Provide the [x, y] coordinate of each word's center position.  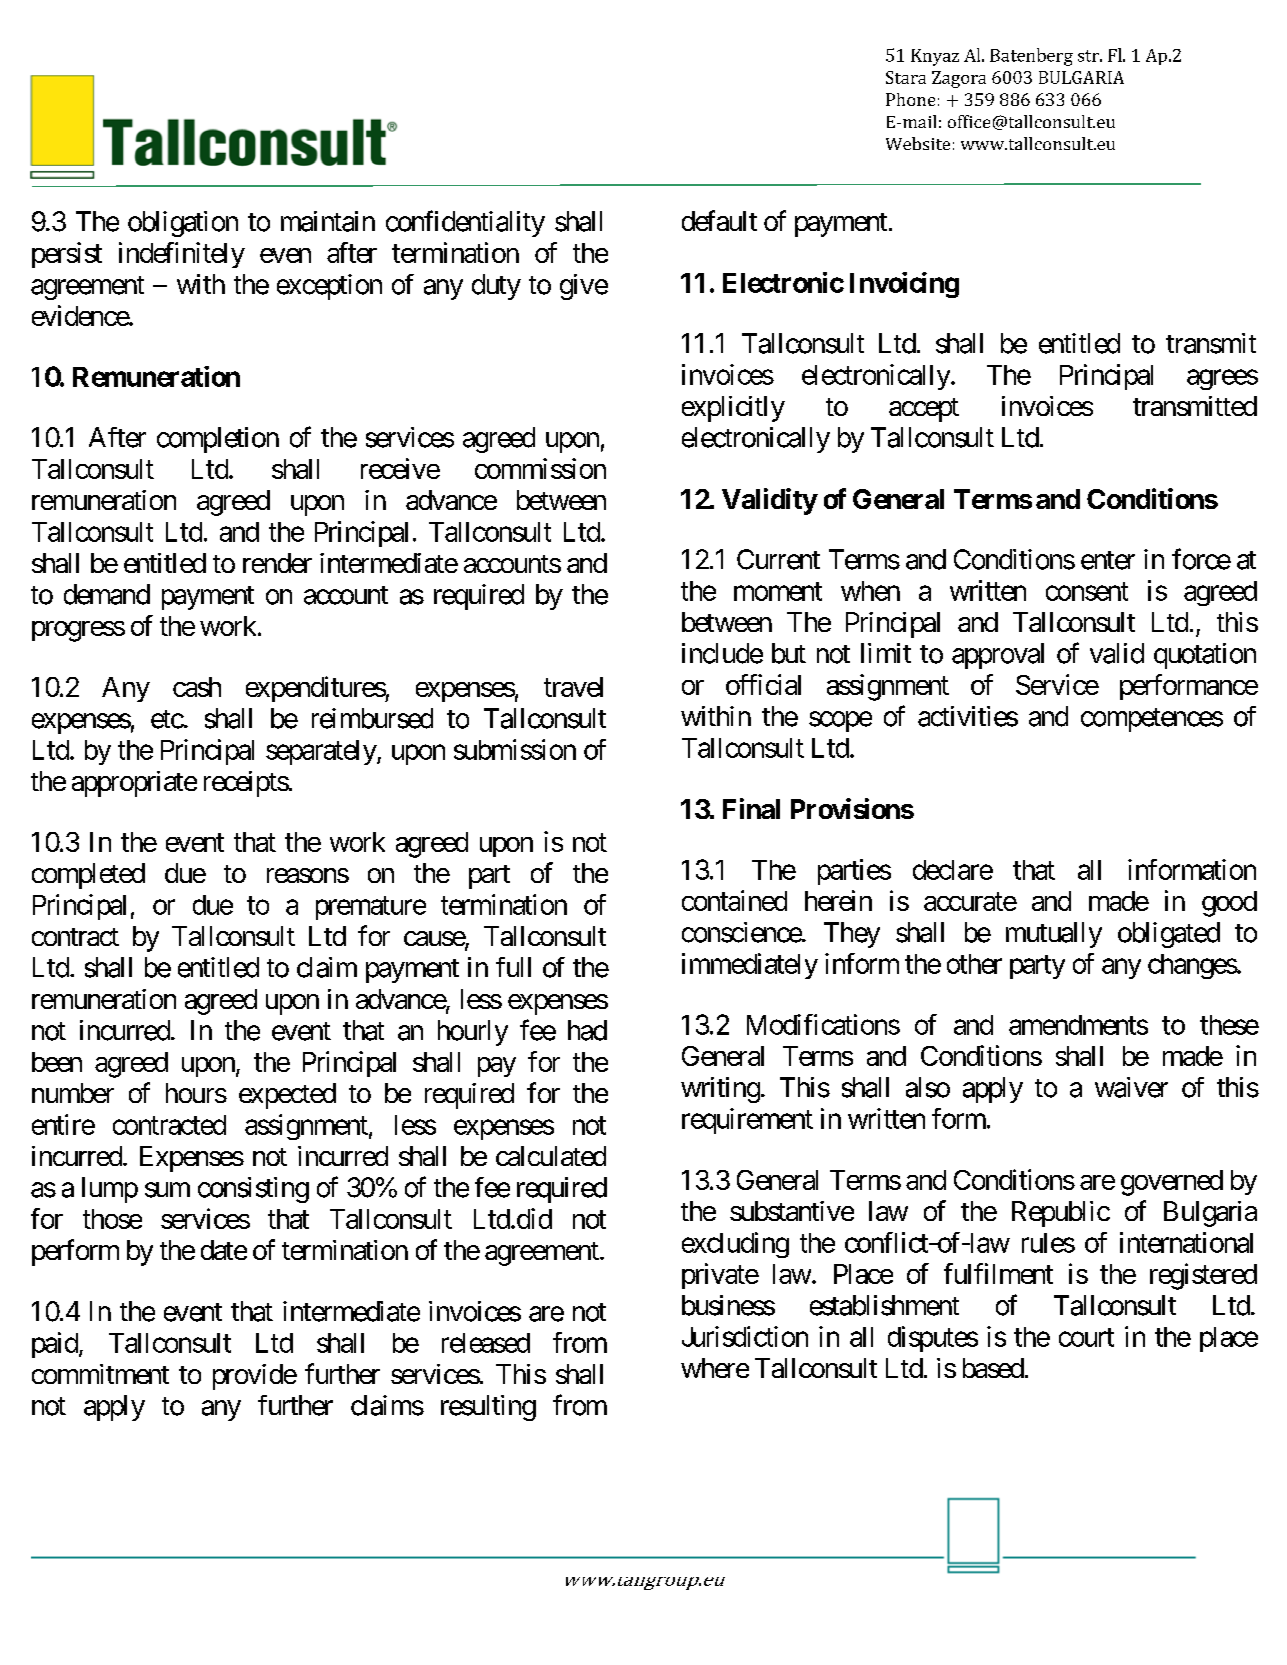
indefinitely [182, 255]
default [719, 220]
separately [322, 752]
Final [751, 808]
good [1229, 904]
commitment [100, 1374]
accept [924, 410]
